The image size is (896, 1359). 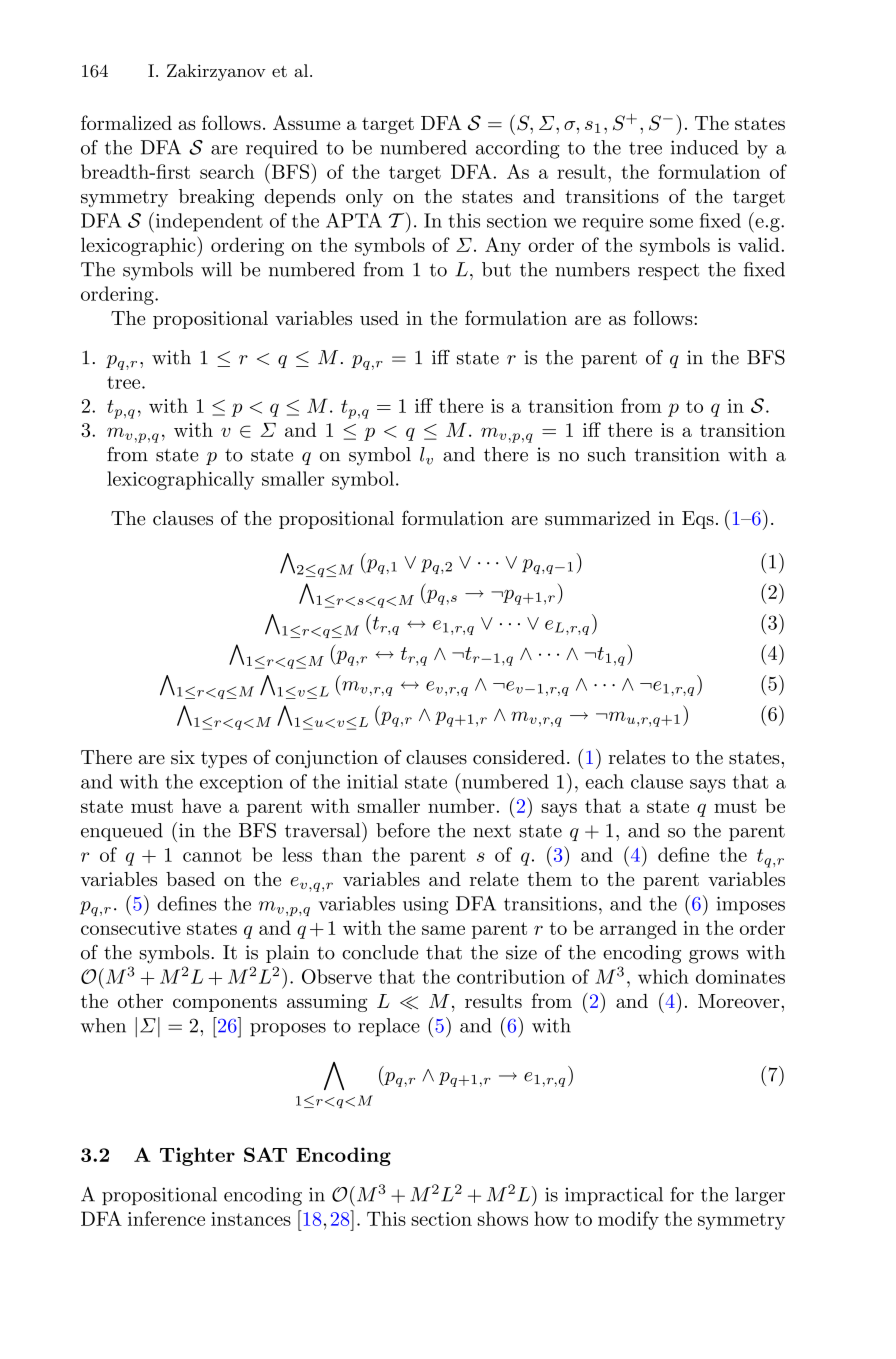 I want to click on search, so click(x=227, y=171).
